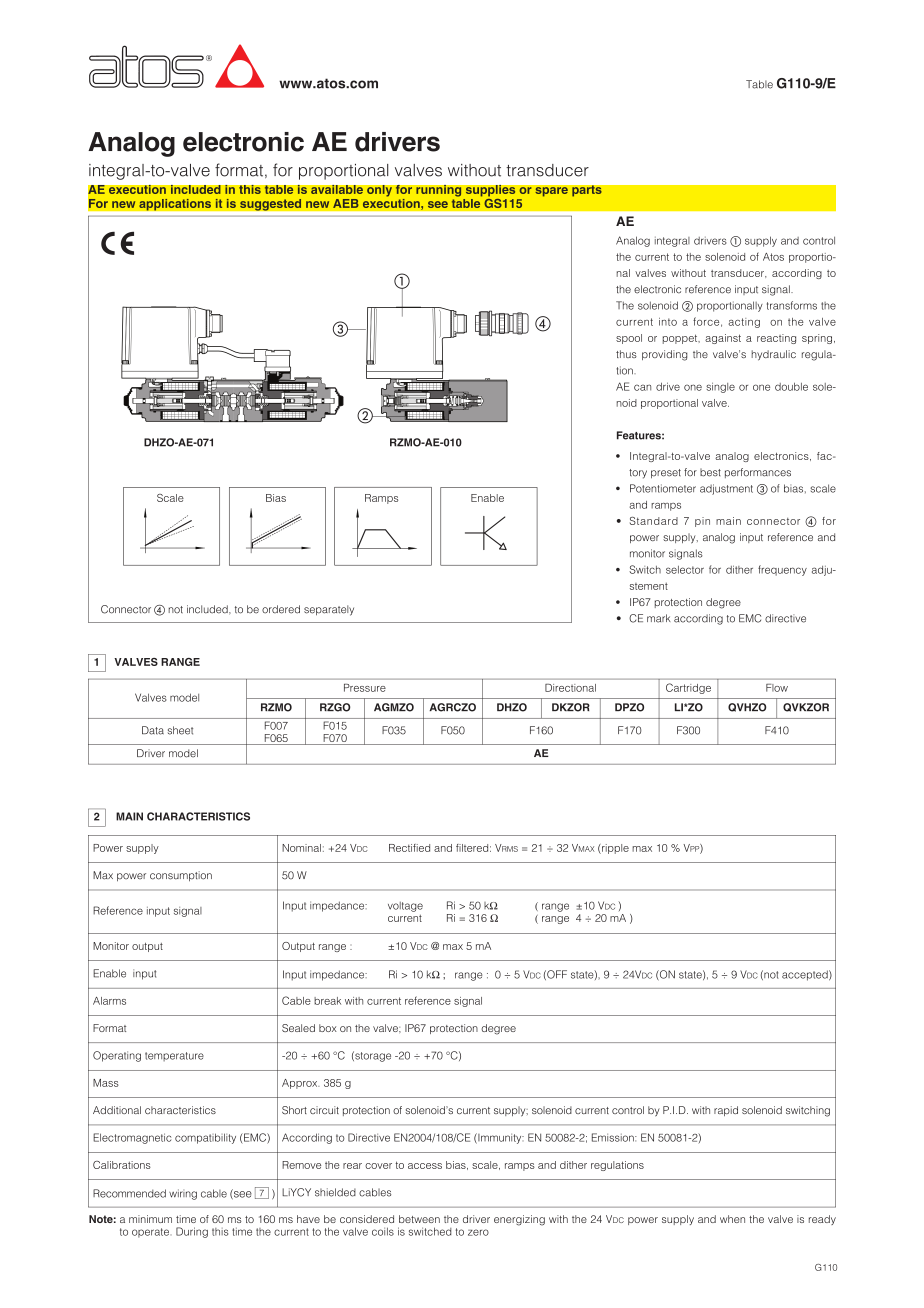 The image size is (924, 1308). Describe the element at coordinates (777, 688) in the page. I see `Flow` at that location.
